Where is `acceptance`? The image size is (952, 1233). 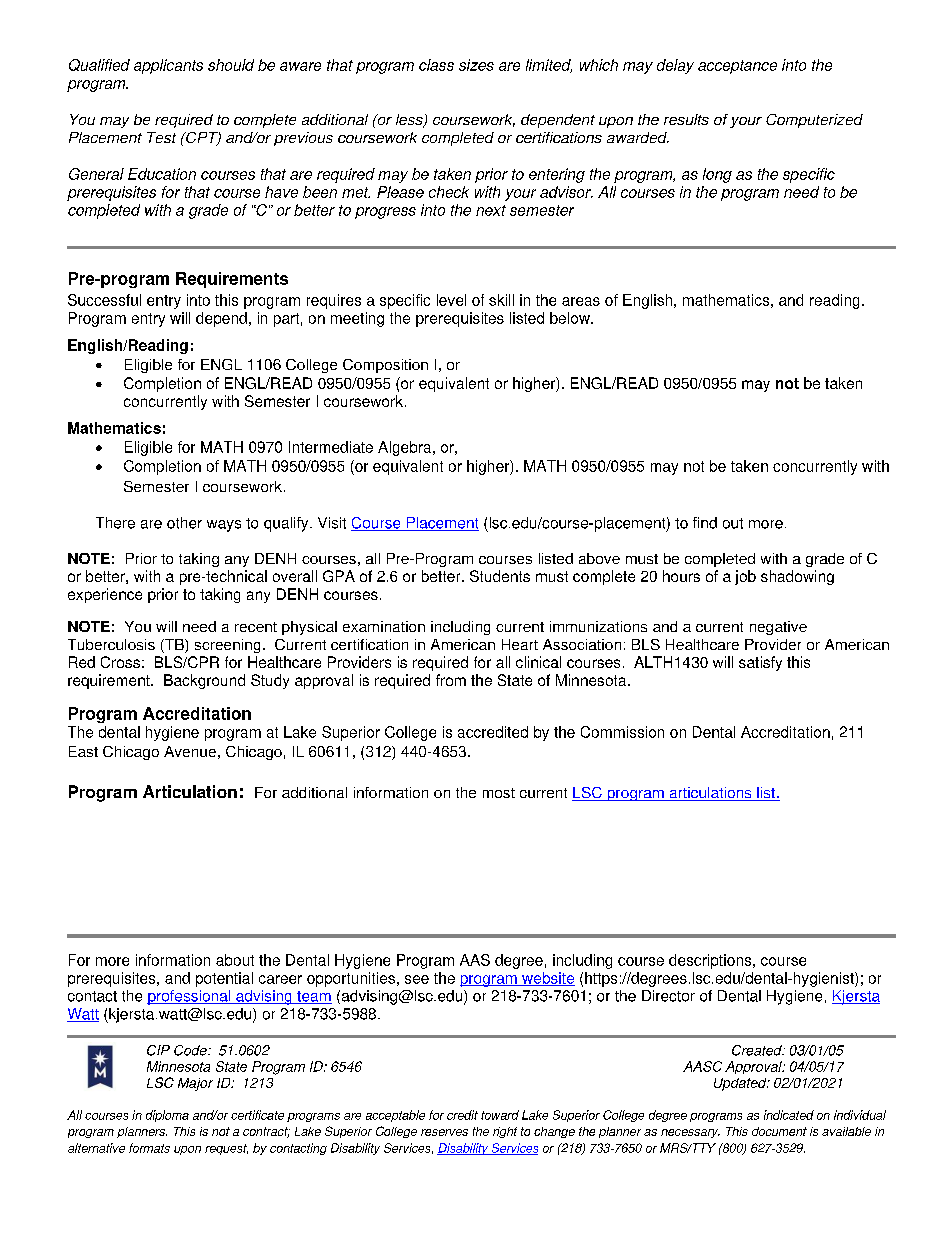
acceptance is located at coordinates (737, 67).
